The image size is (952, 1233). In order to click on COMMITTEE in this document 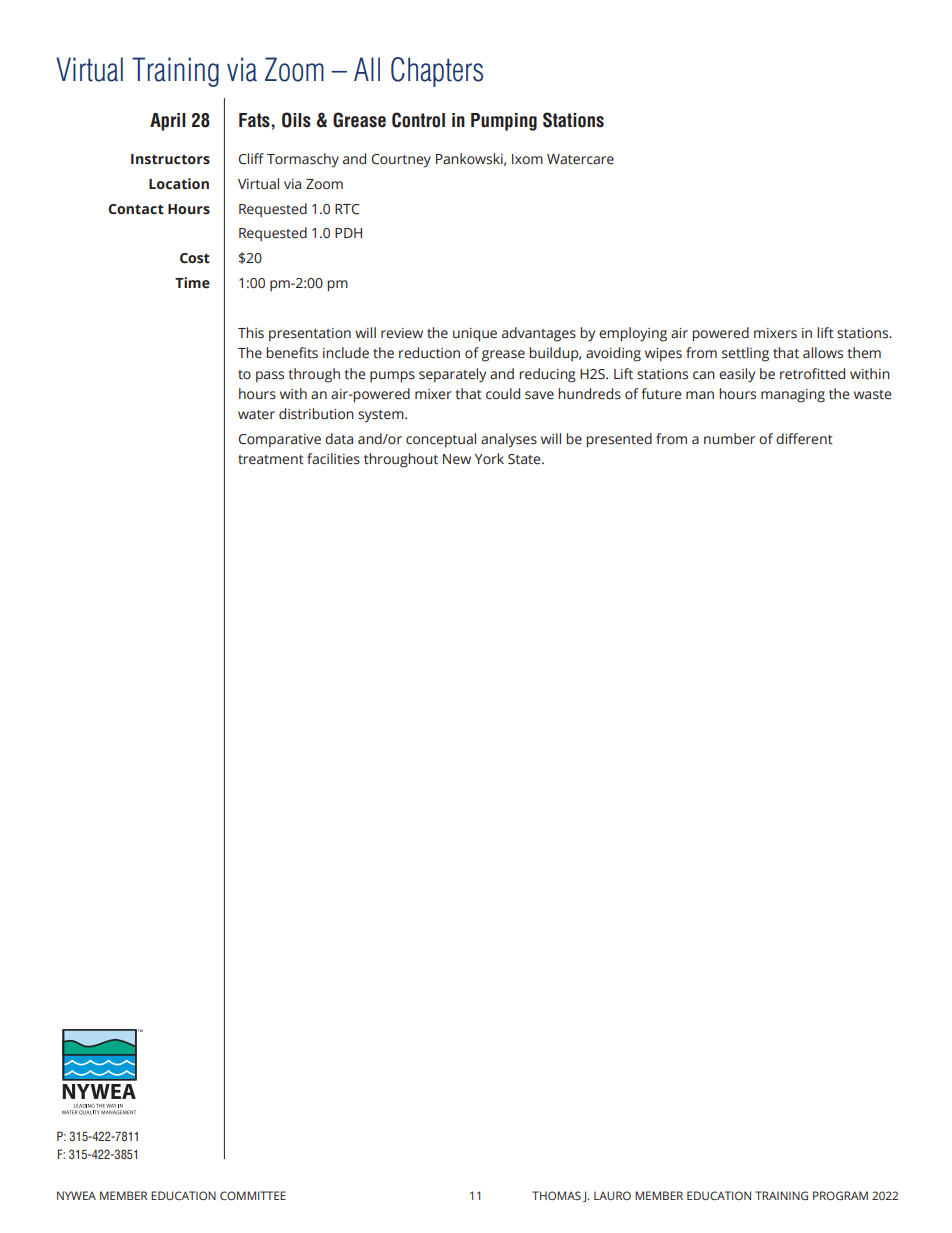, I will do `click(253, 1195)`.
